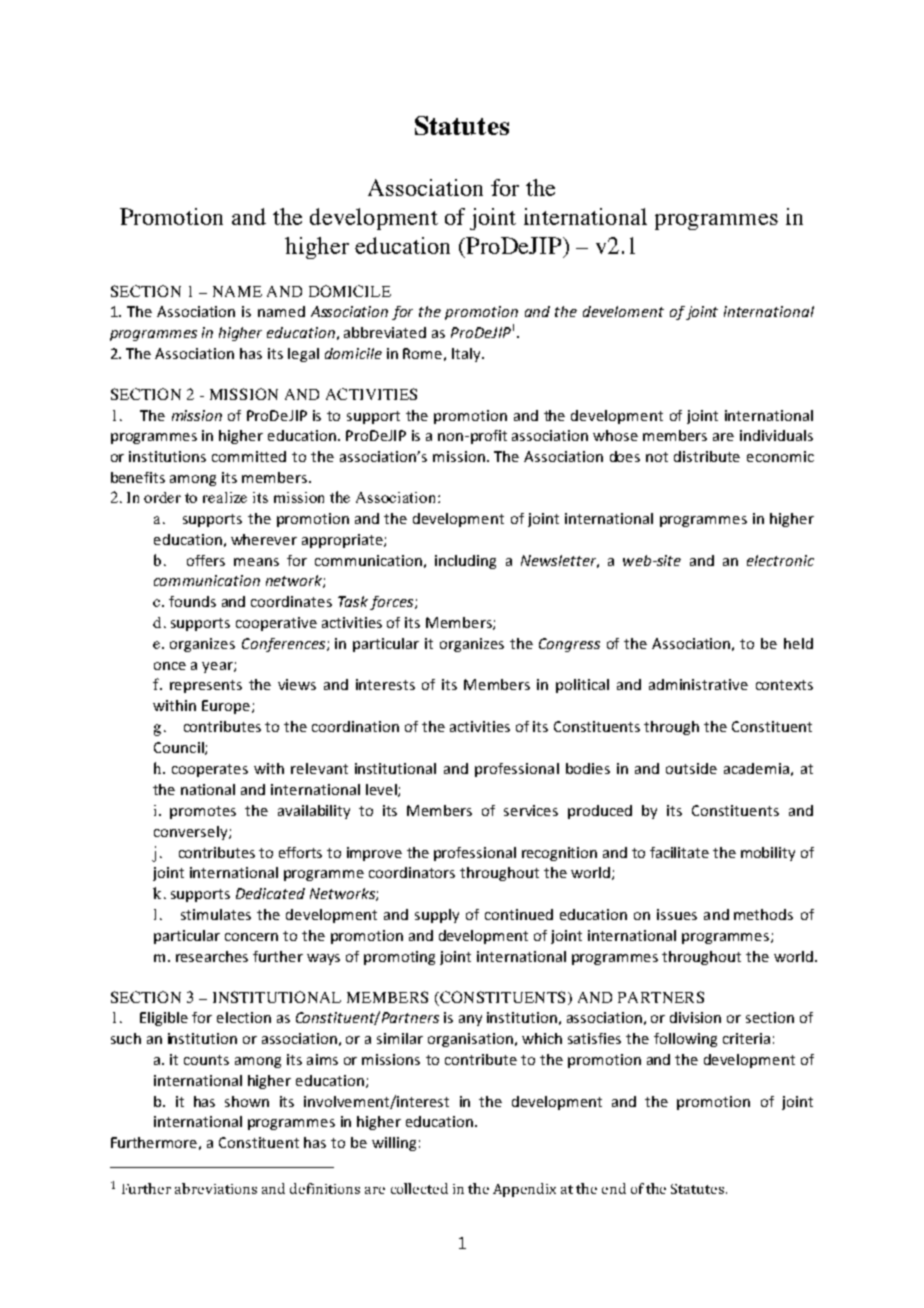 The height and width of the image is (1308, 924). What do you see at coordinates (524, 1190) in the image?
I see `Appendix` at bounding box center [524, 1190].
